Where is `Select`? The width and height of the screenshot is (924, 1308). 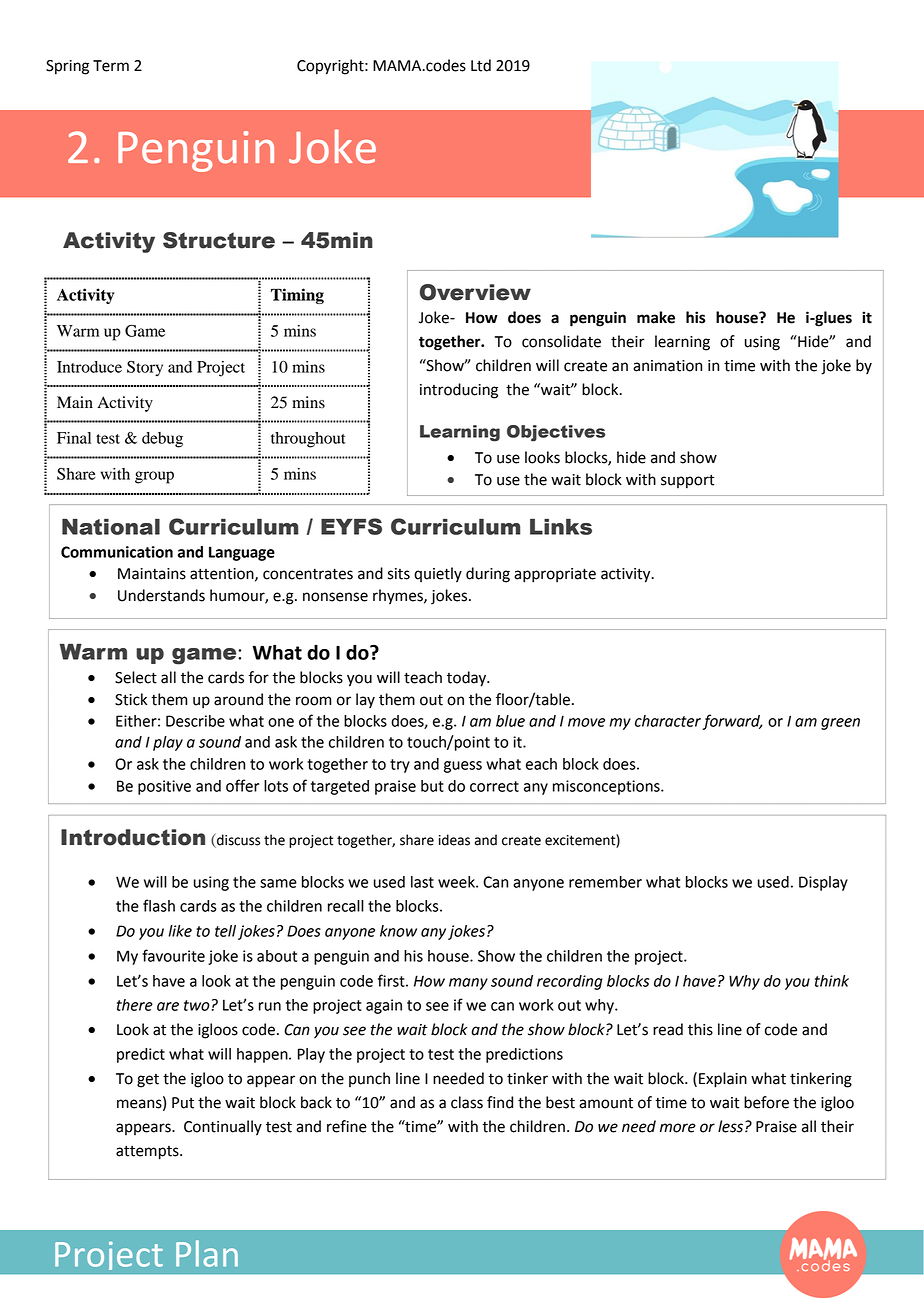 Select is located at coordinates (136, 677).
